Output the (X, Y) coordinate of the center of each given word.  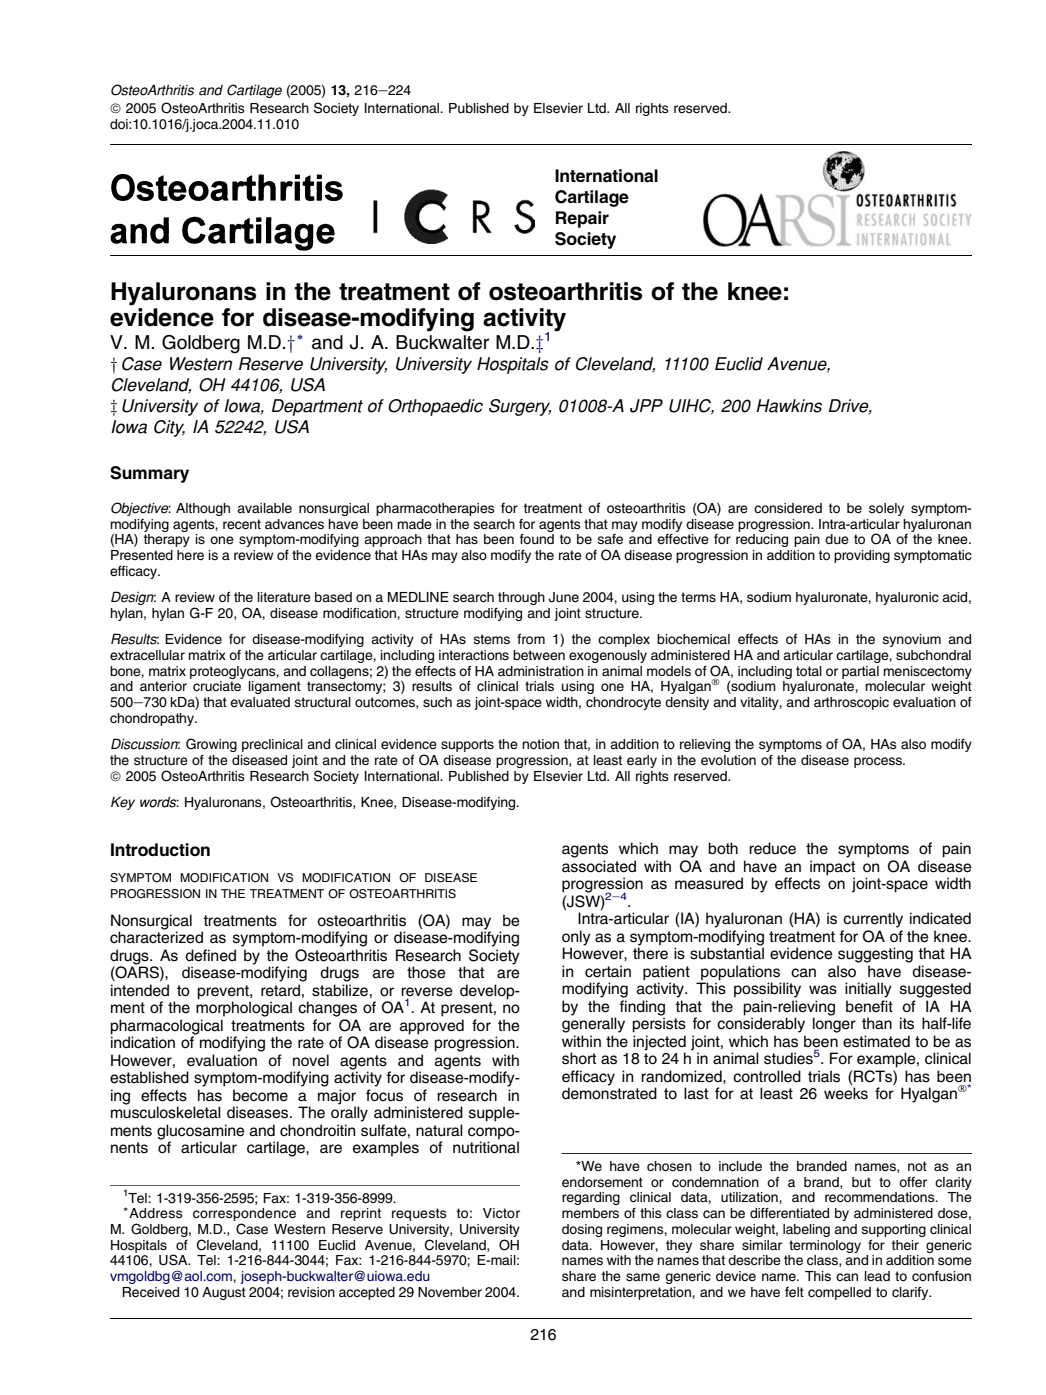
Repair (582, 219)
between (539, 655)
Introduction (160, 850)
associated (599, 866)
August (224, 1293)
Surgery (520, 407)
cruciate (217, 686)
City (169, 428)
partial (860, 672)
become (260, 1095)
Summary (149, 474)
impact (832, 868)
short (579, 1058)
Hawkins (789, 406)
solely (886, 509)
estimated (876, 1041)
